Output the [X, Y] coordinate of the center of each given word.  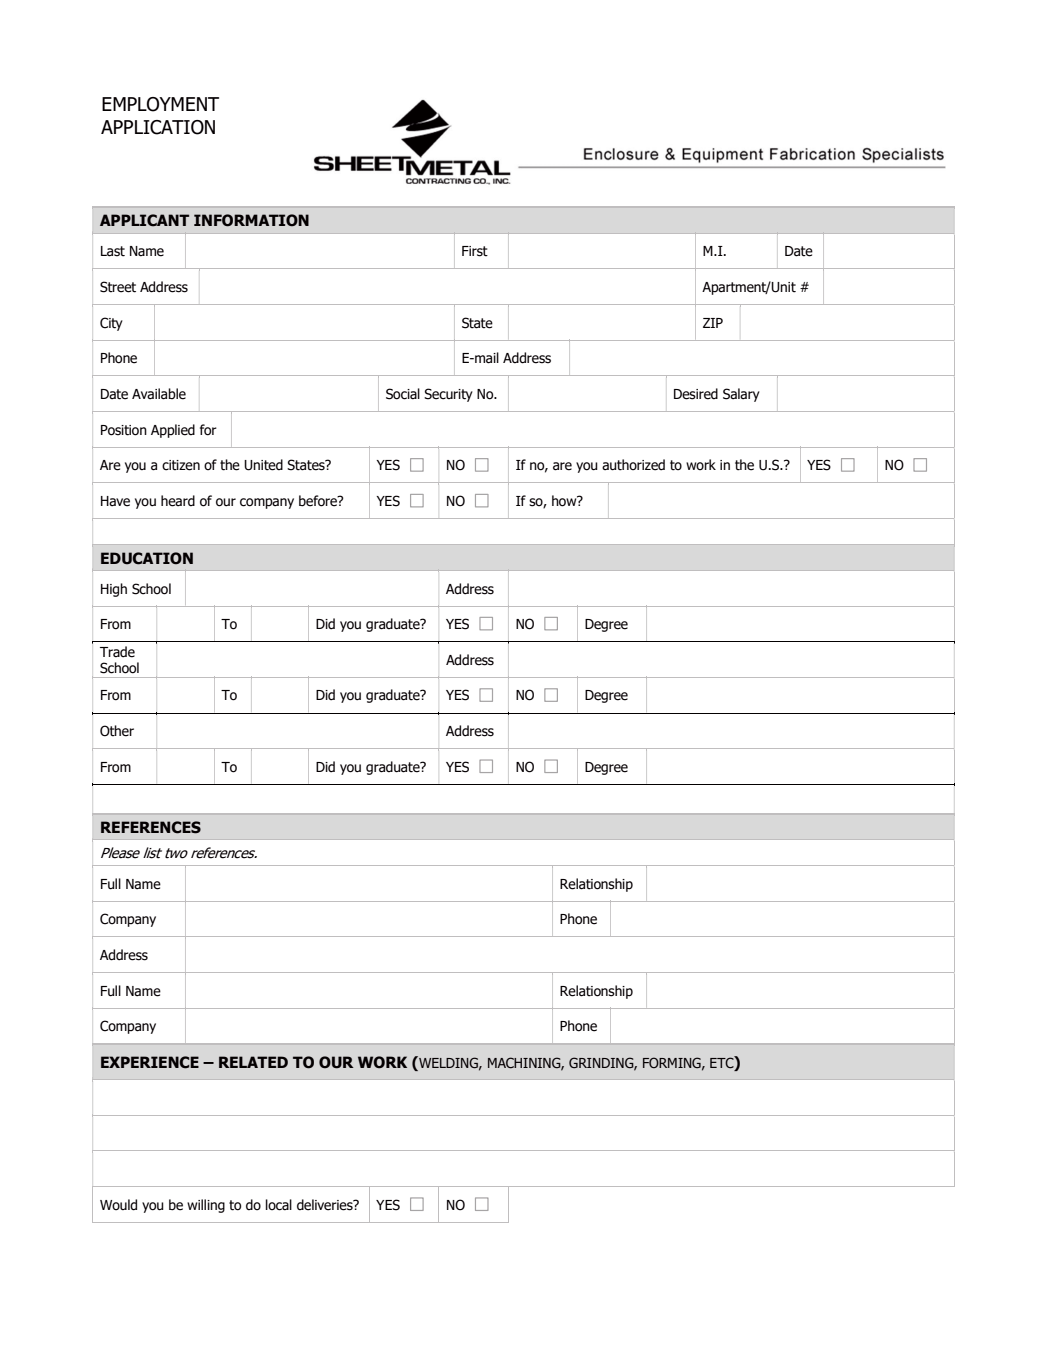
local [279, 1205]
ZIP [713, 323]
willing [206, 1206]
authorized [633, 465]
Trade [117, 652]
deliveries [326, 1205]
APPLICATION [158, 127]
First [475, 251]
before [319, 501]
